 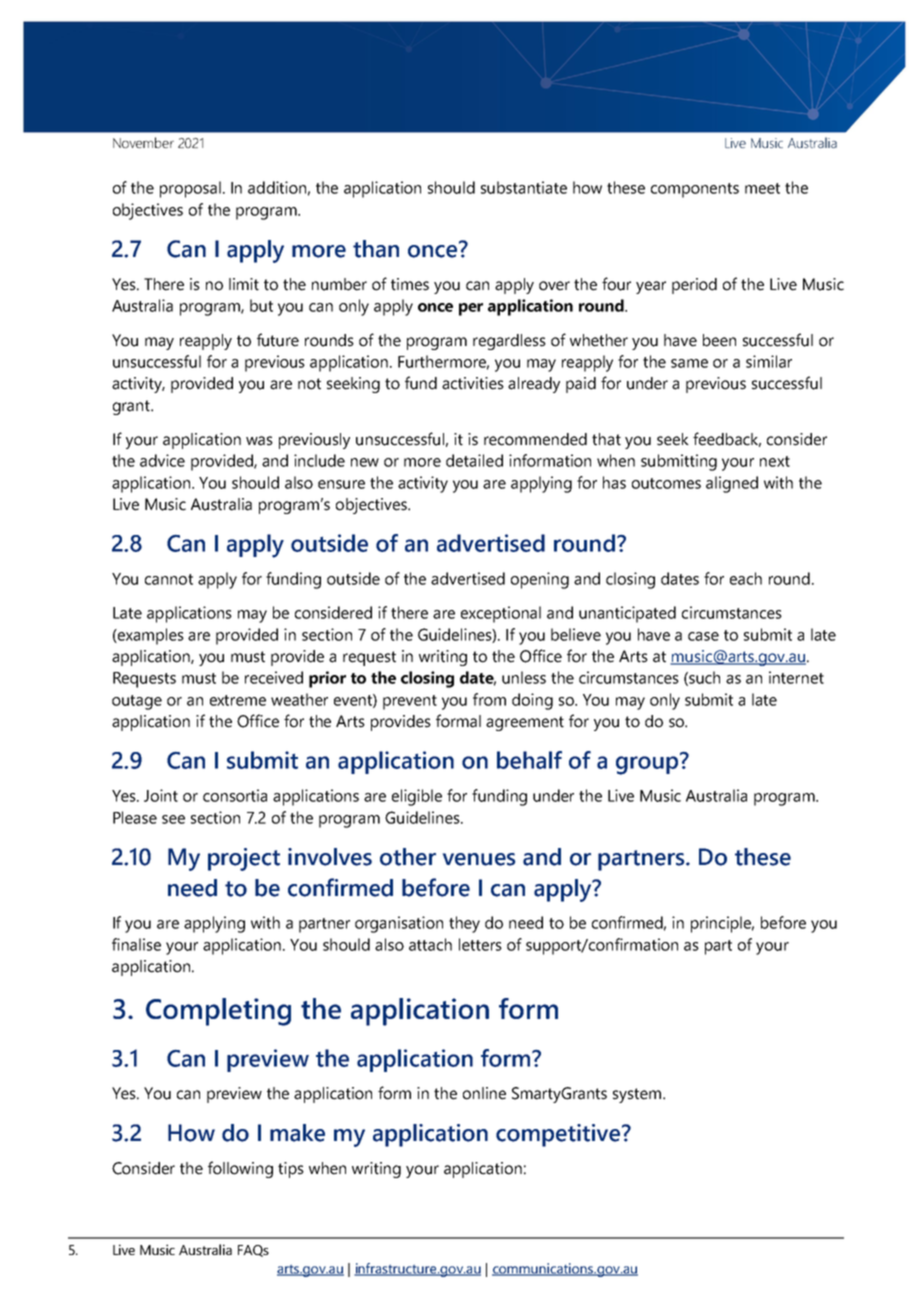 I want to click on extreme, so click(x=238, y=700).
